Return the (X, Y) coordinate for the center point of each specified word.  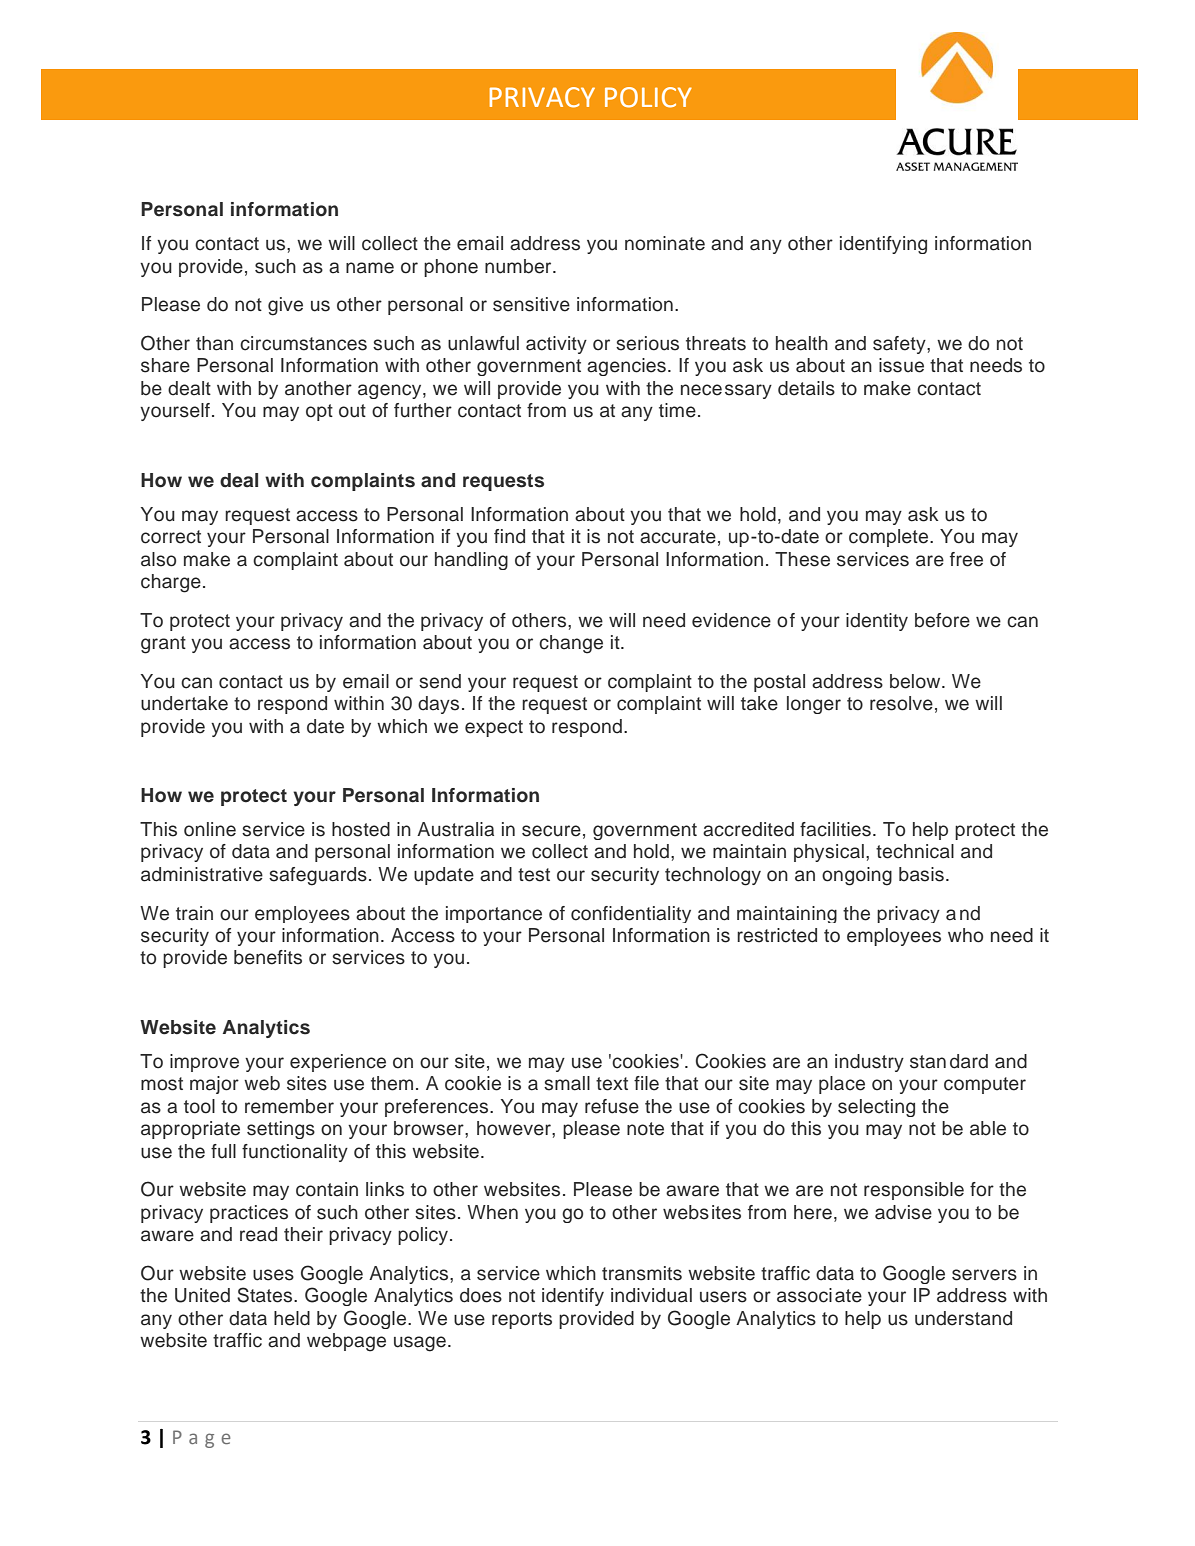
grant (163, 645)
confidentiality (631, 914)
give (285, 306)
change (571, 644)
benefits (268, 957)
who (965, 935)
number (519, 266)
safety (900, 345)
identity (877, 622)
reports (522, 1320)
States (266, 1295)
